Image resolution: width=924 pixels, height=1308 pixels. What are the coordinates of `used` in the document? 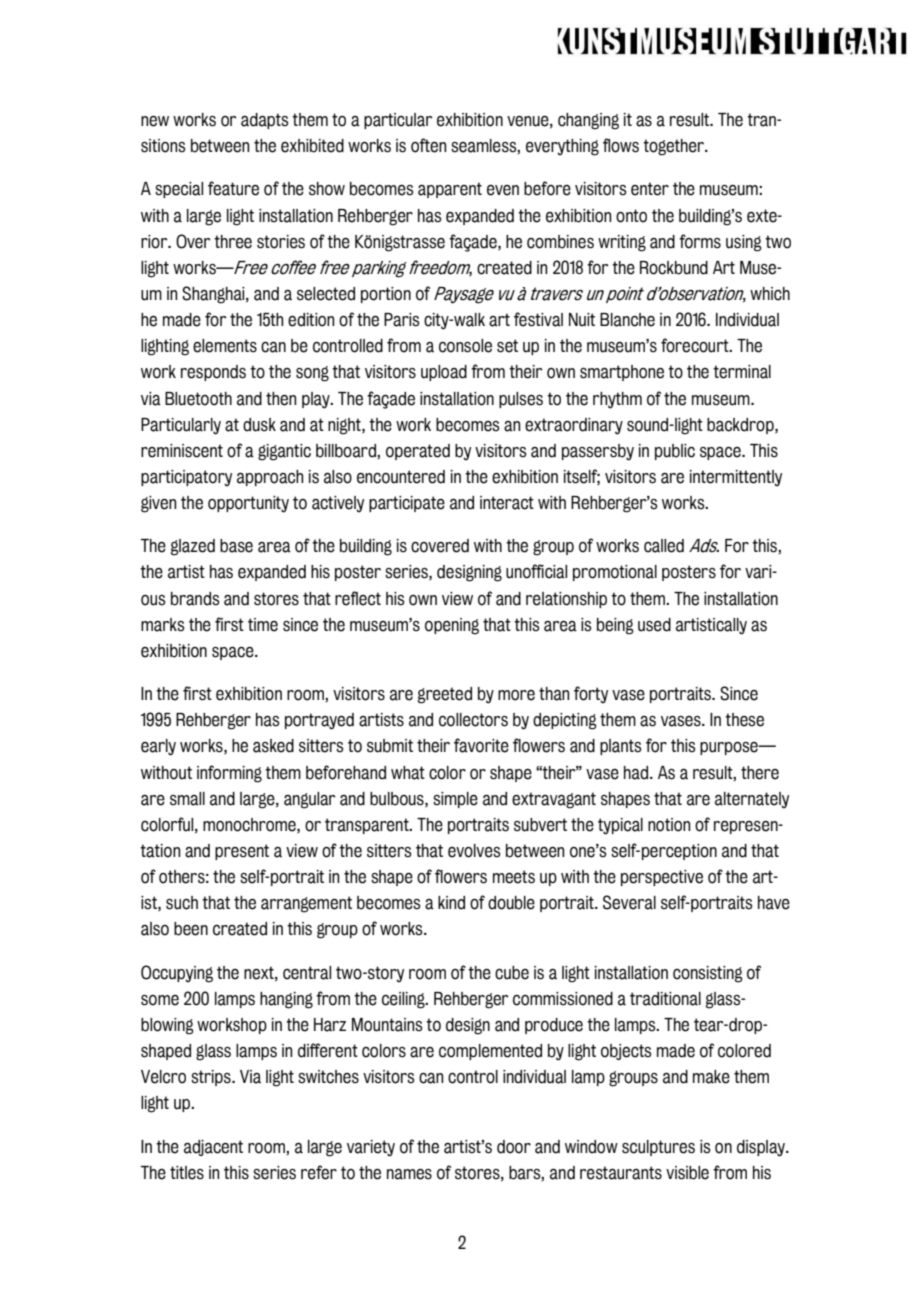 It's located at (654, 625).
